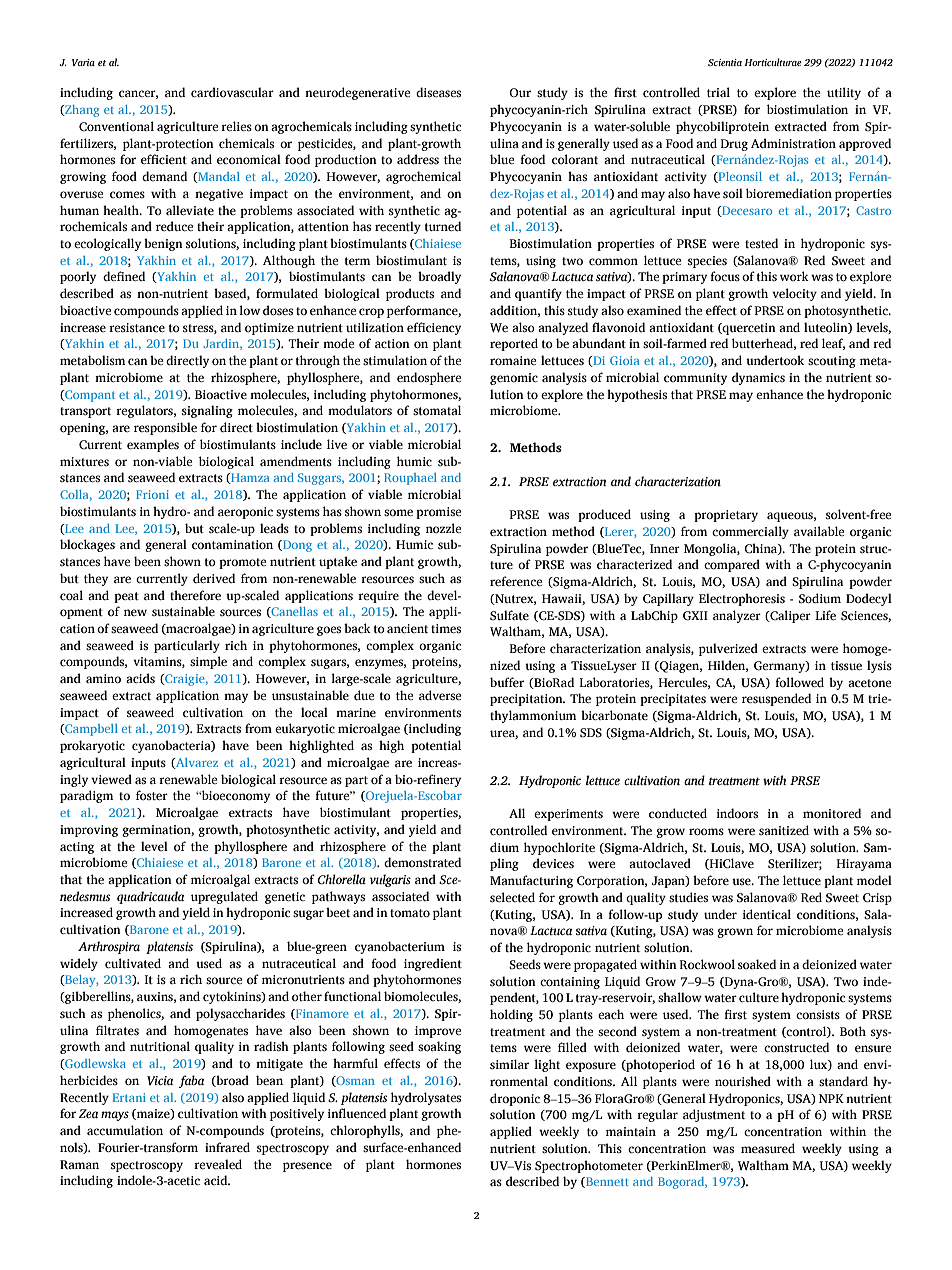  I want to click on proprietary, so click(726, 516).
